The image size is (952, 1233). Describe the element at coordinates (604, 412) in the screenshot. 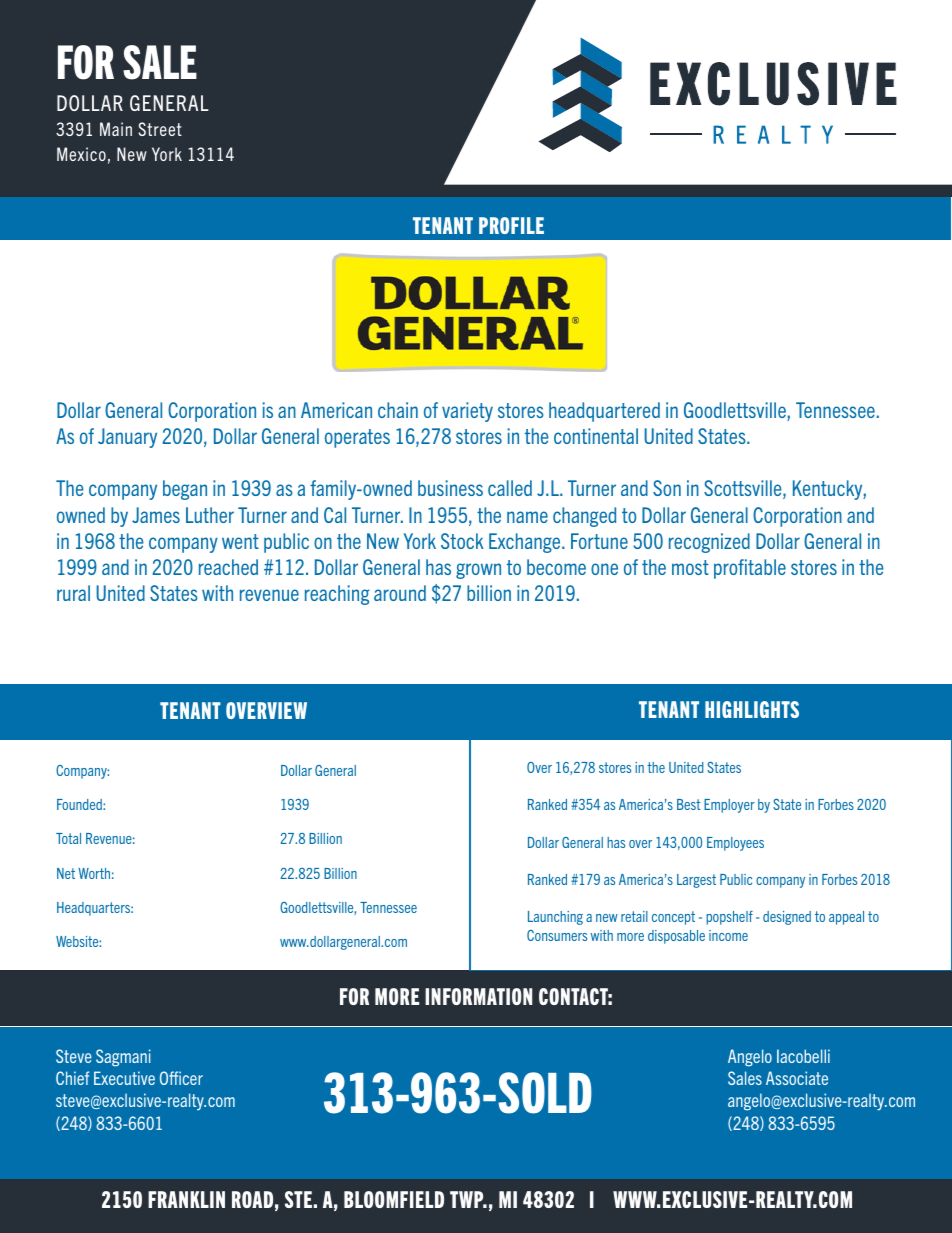

I see `headquartered` at that location.
